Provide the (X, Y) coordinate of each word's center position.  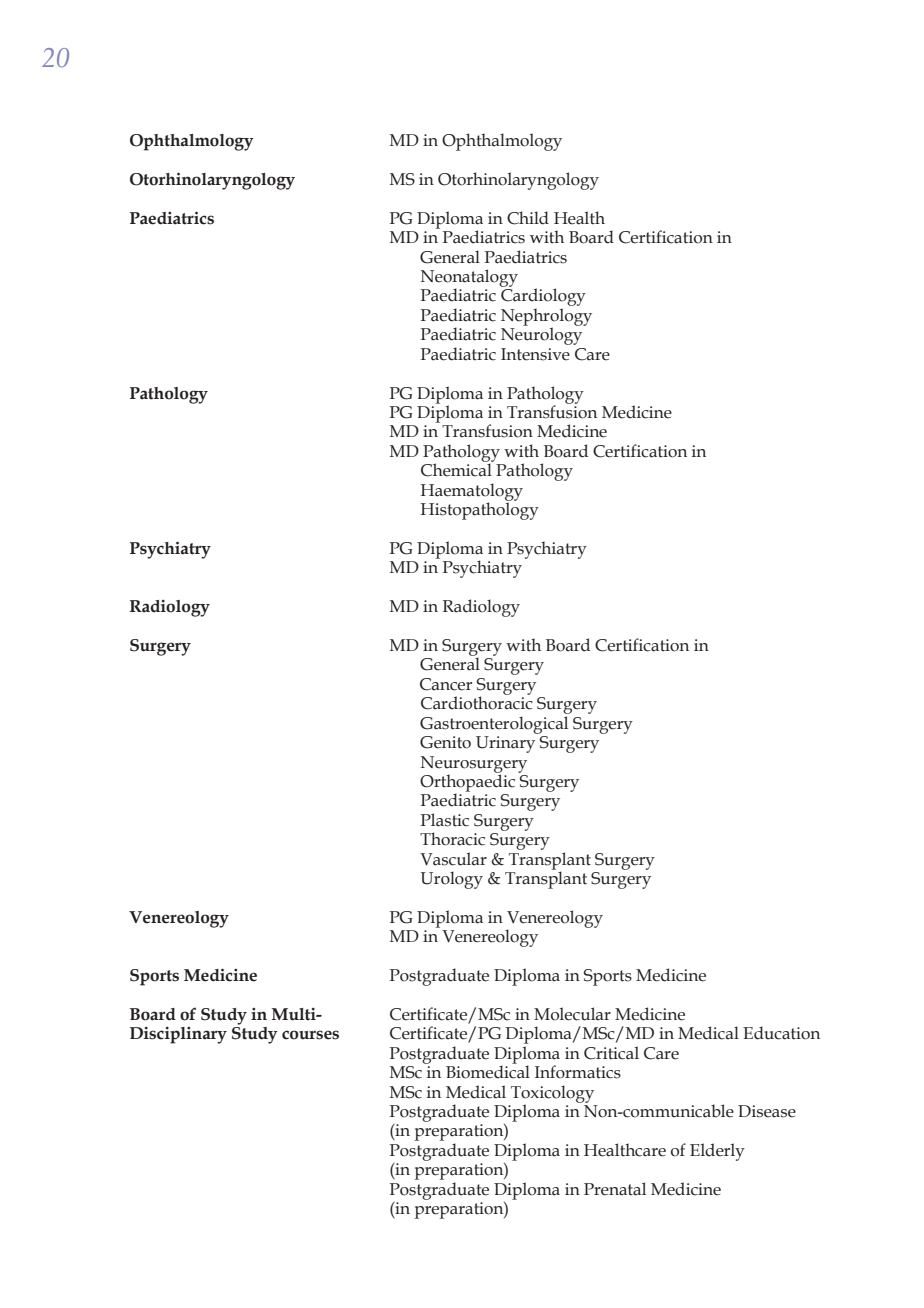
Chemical (457, 469)
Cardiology (543, 298)
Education (781, 1033)
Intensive (535, 354)
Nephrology (546, 318)
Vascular (453, 859)
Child (528, 218)
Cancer (446, 684)
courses (310, 1035)
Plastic (445, 820)
